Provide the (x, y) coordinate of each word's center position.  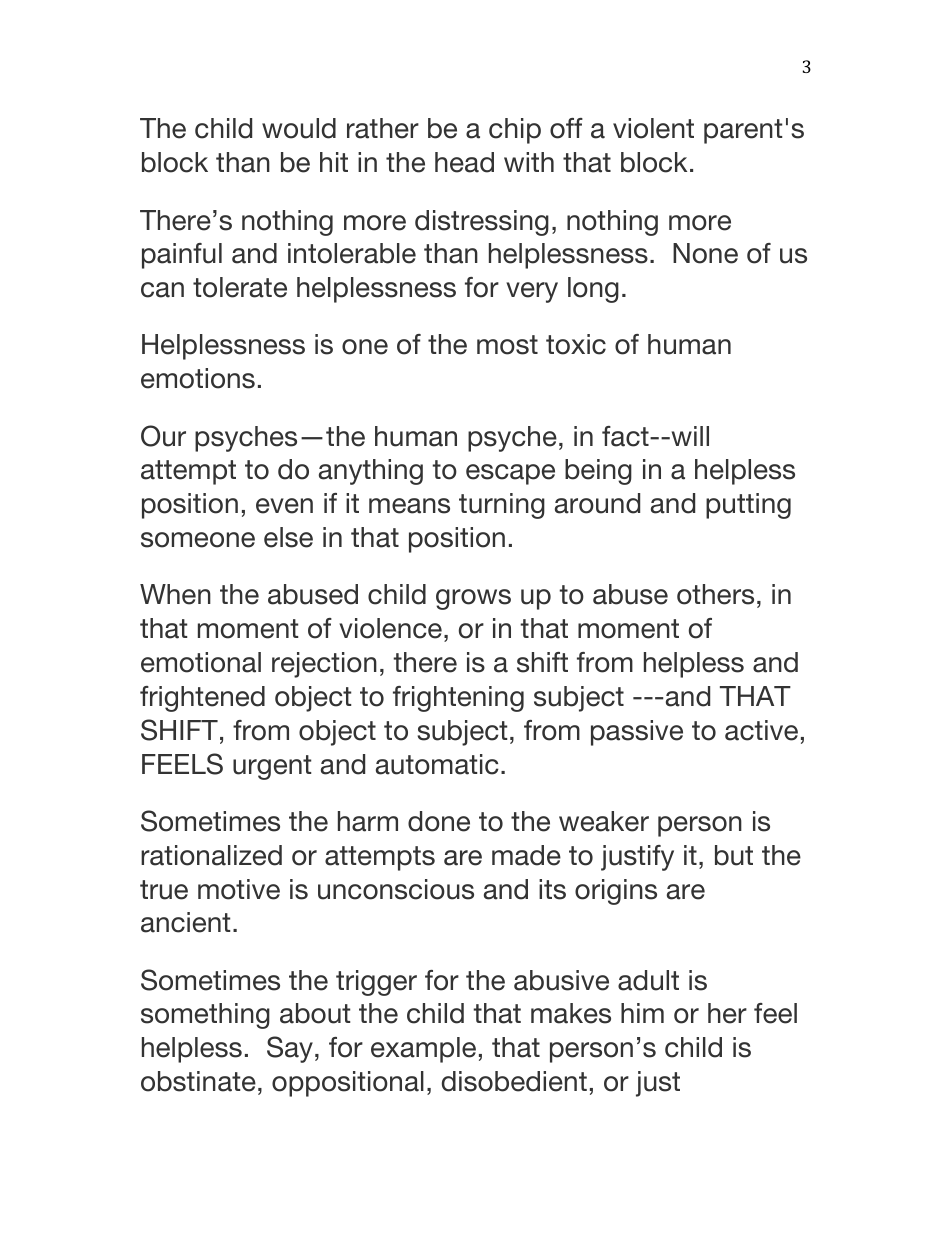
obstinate (198, 1081)
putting (748, 506)
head (464, 162)
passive (637, 733)
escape (510, 474)
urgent (272, 767)
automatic (437, 764)
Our (163, 436)
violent (653, 128)
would (299, 128)
